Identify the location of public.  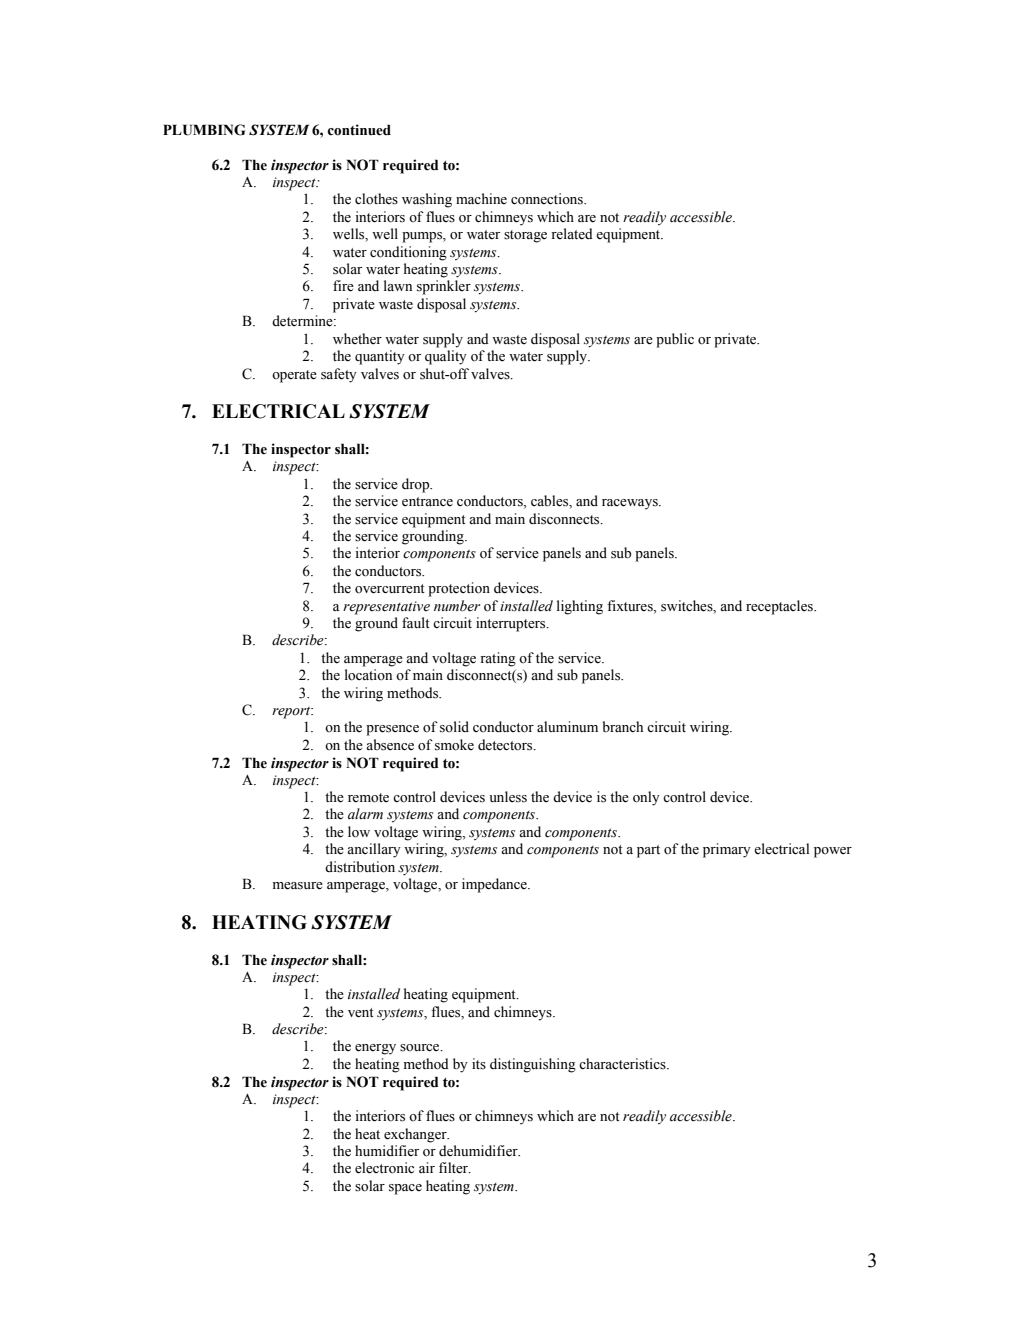
(675, 340).
